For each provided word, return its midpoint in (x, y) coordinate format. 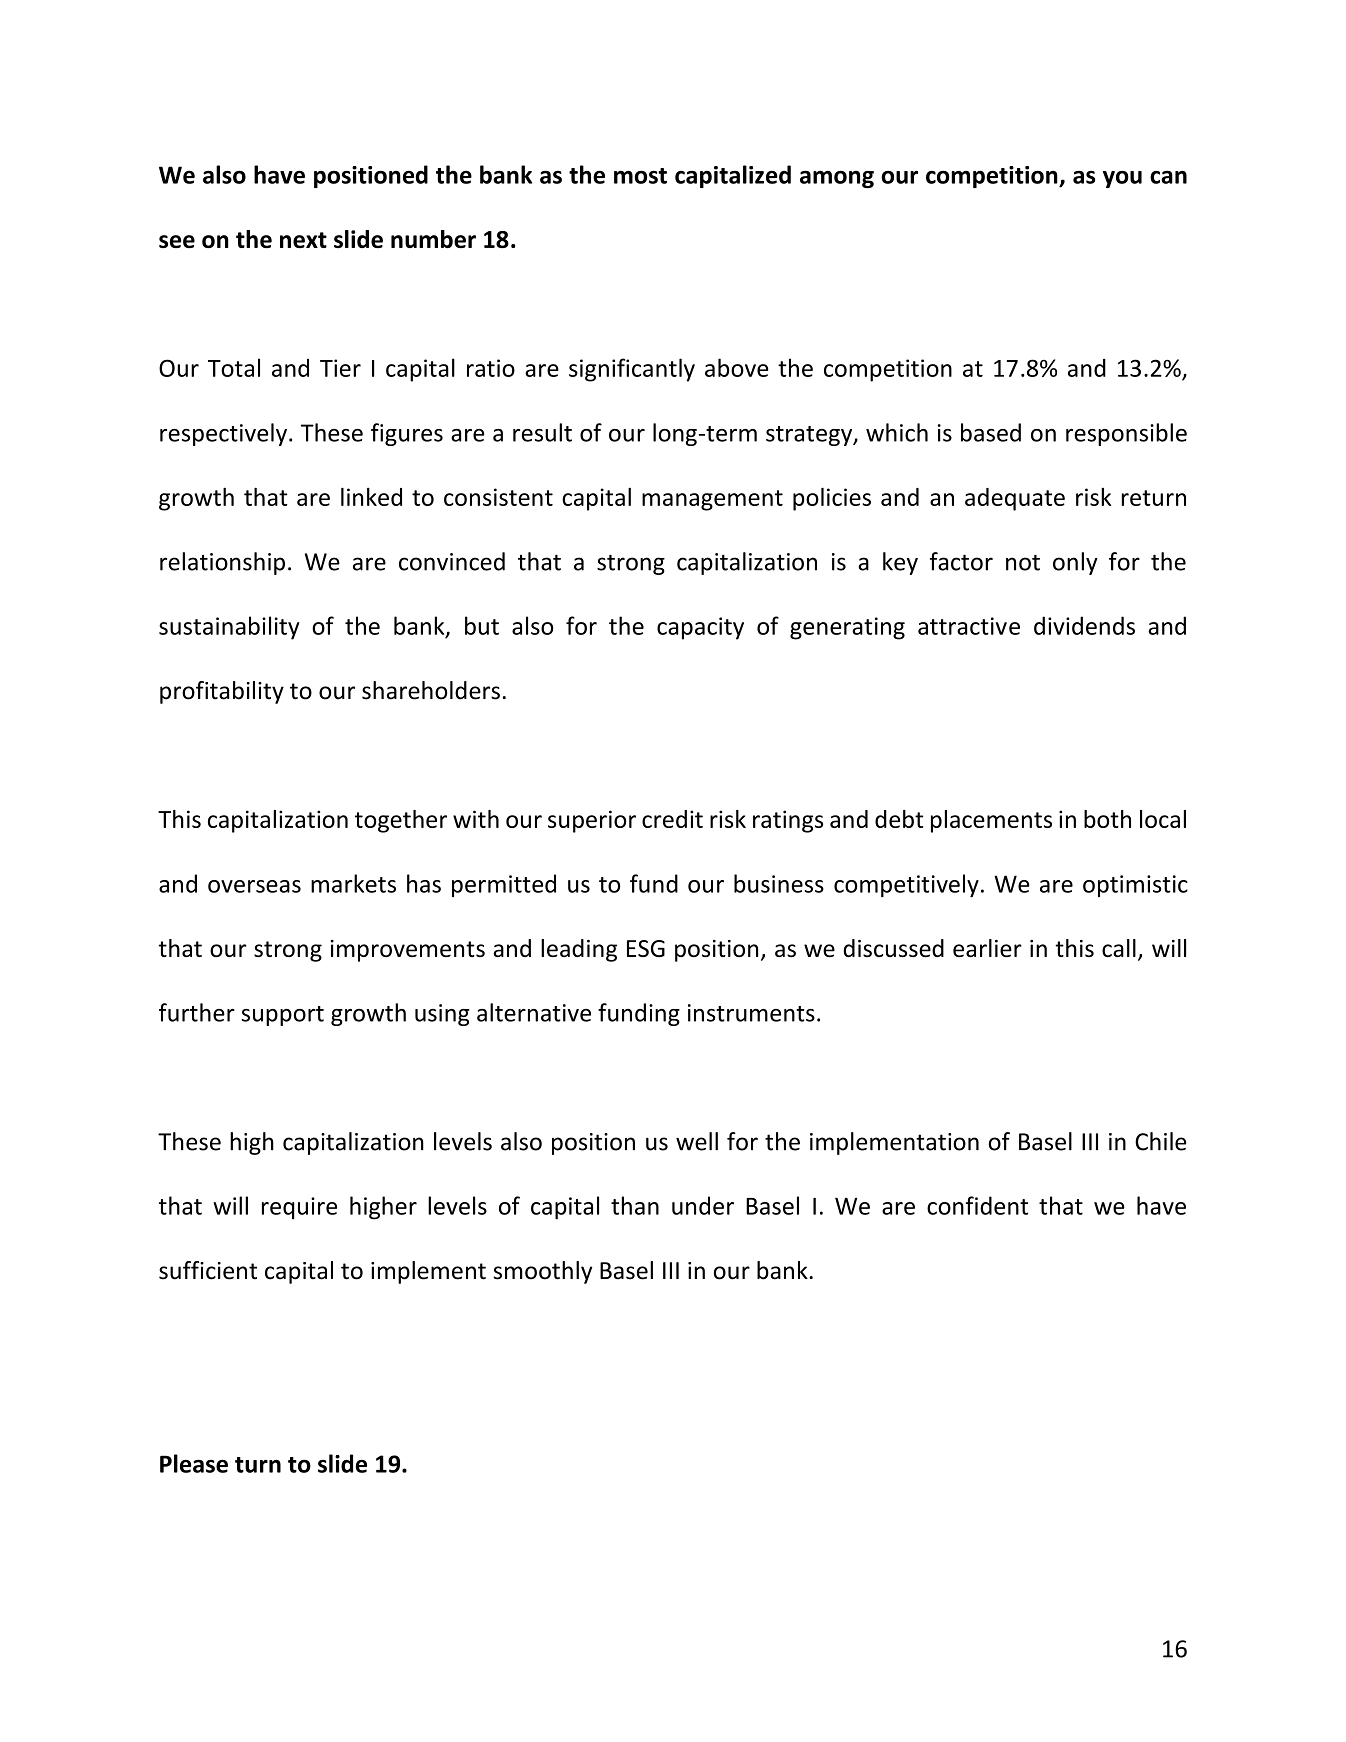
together (401, 821)
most (640, 176)
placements (991, 821)
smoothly (542, 1272)
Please (194, 1463)
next (303, 240)
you (1122, 179)
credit (672, 819)
